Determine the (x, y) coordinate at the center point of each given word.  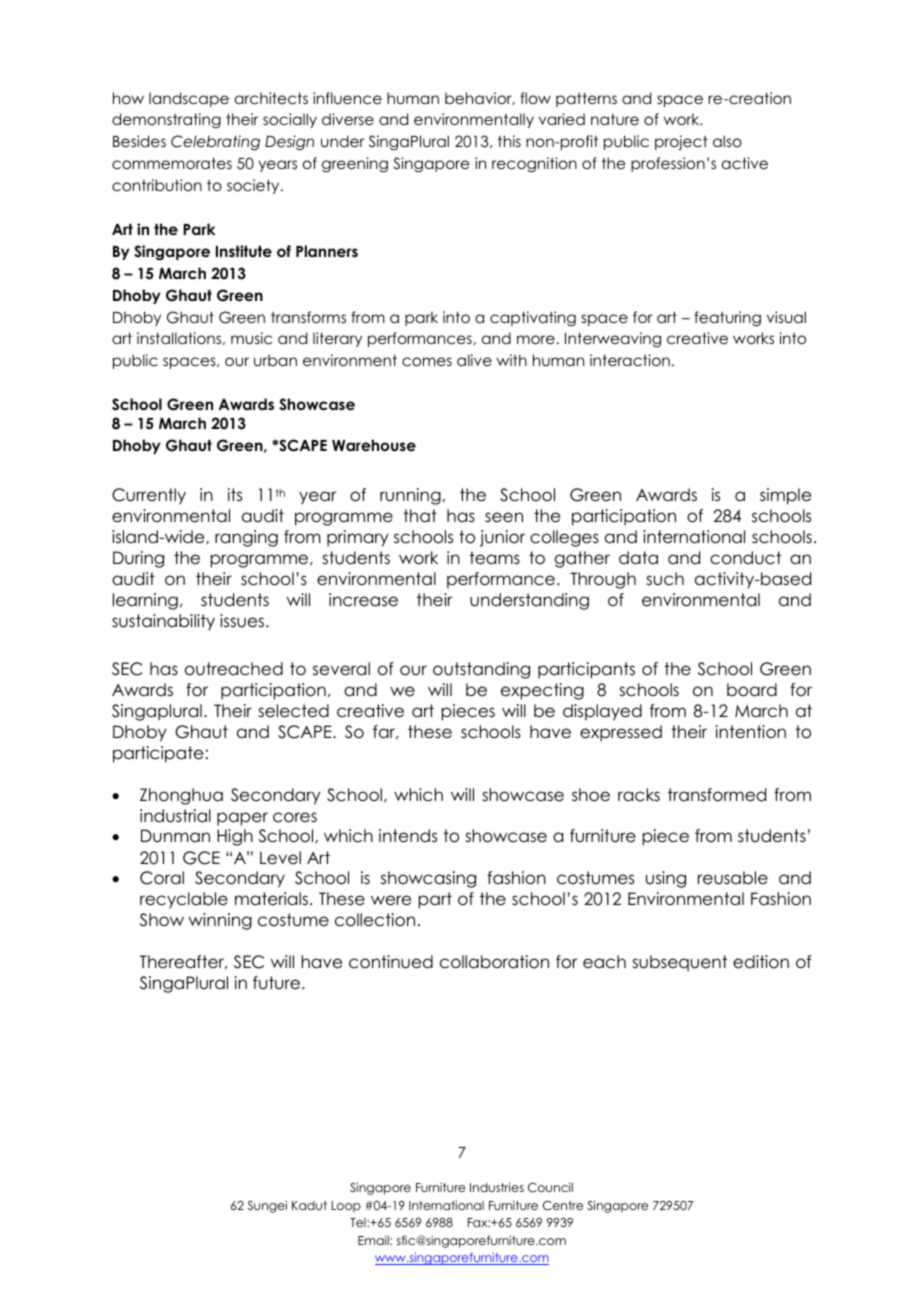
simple (785, 496)
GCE (201, 858)
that (420, 516)
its (235, 495)
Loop (346, 1207)
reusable (733, 878)
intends (408, 836)
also (727, 141)
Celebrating (215, 143)
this (509, 141)
